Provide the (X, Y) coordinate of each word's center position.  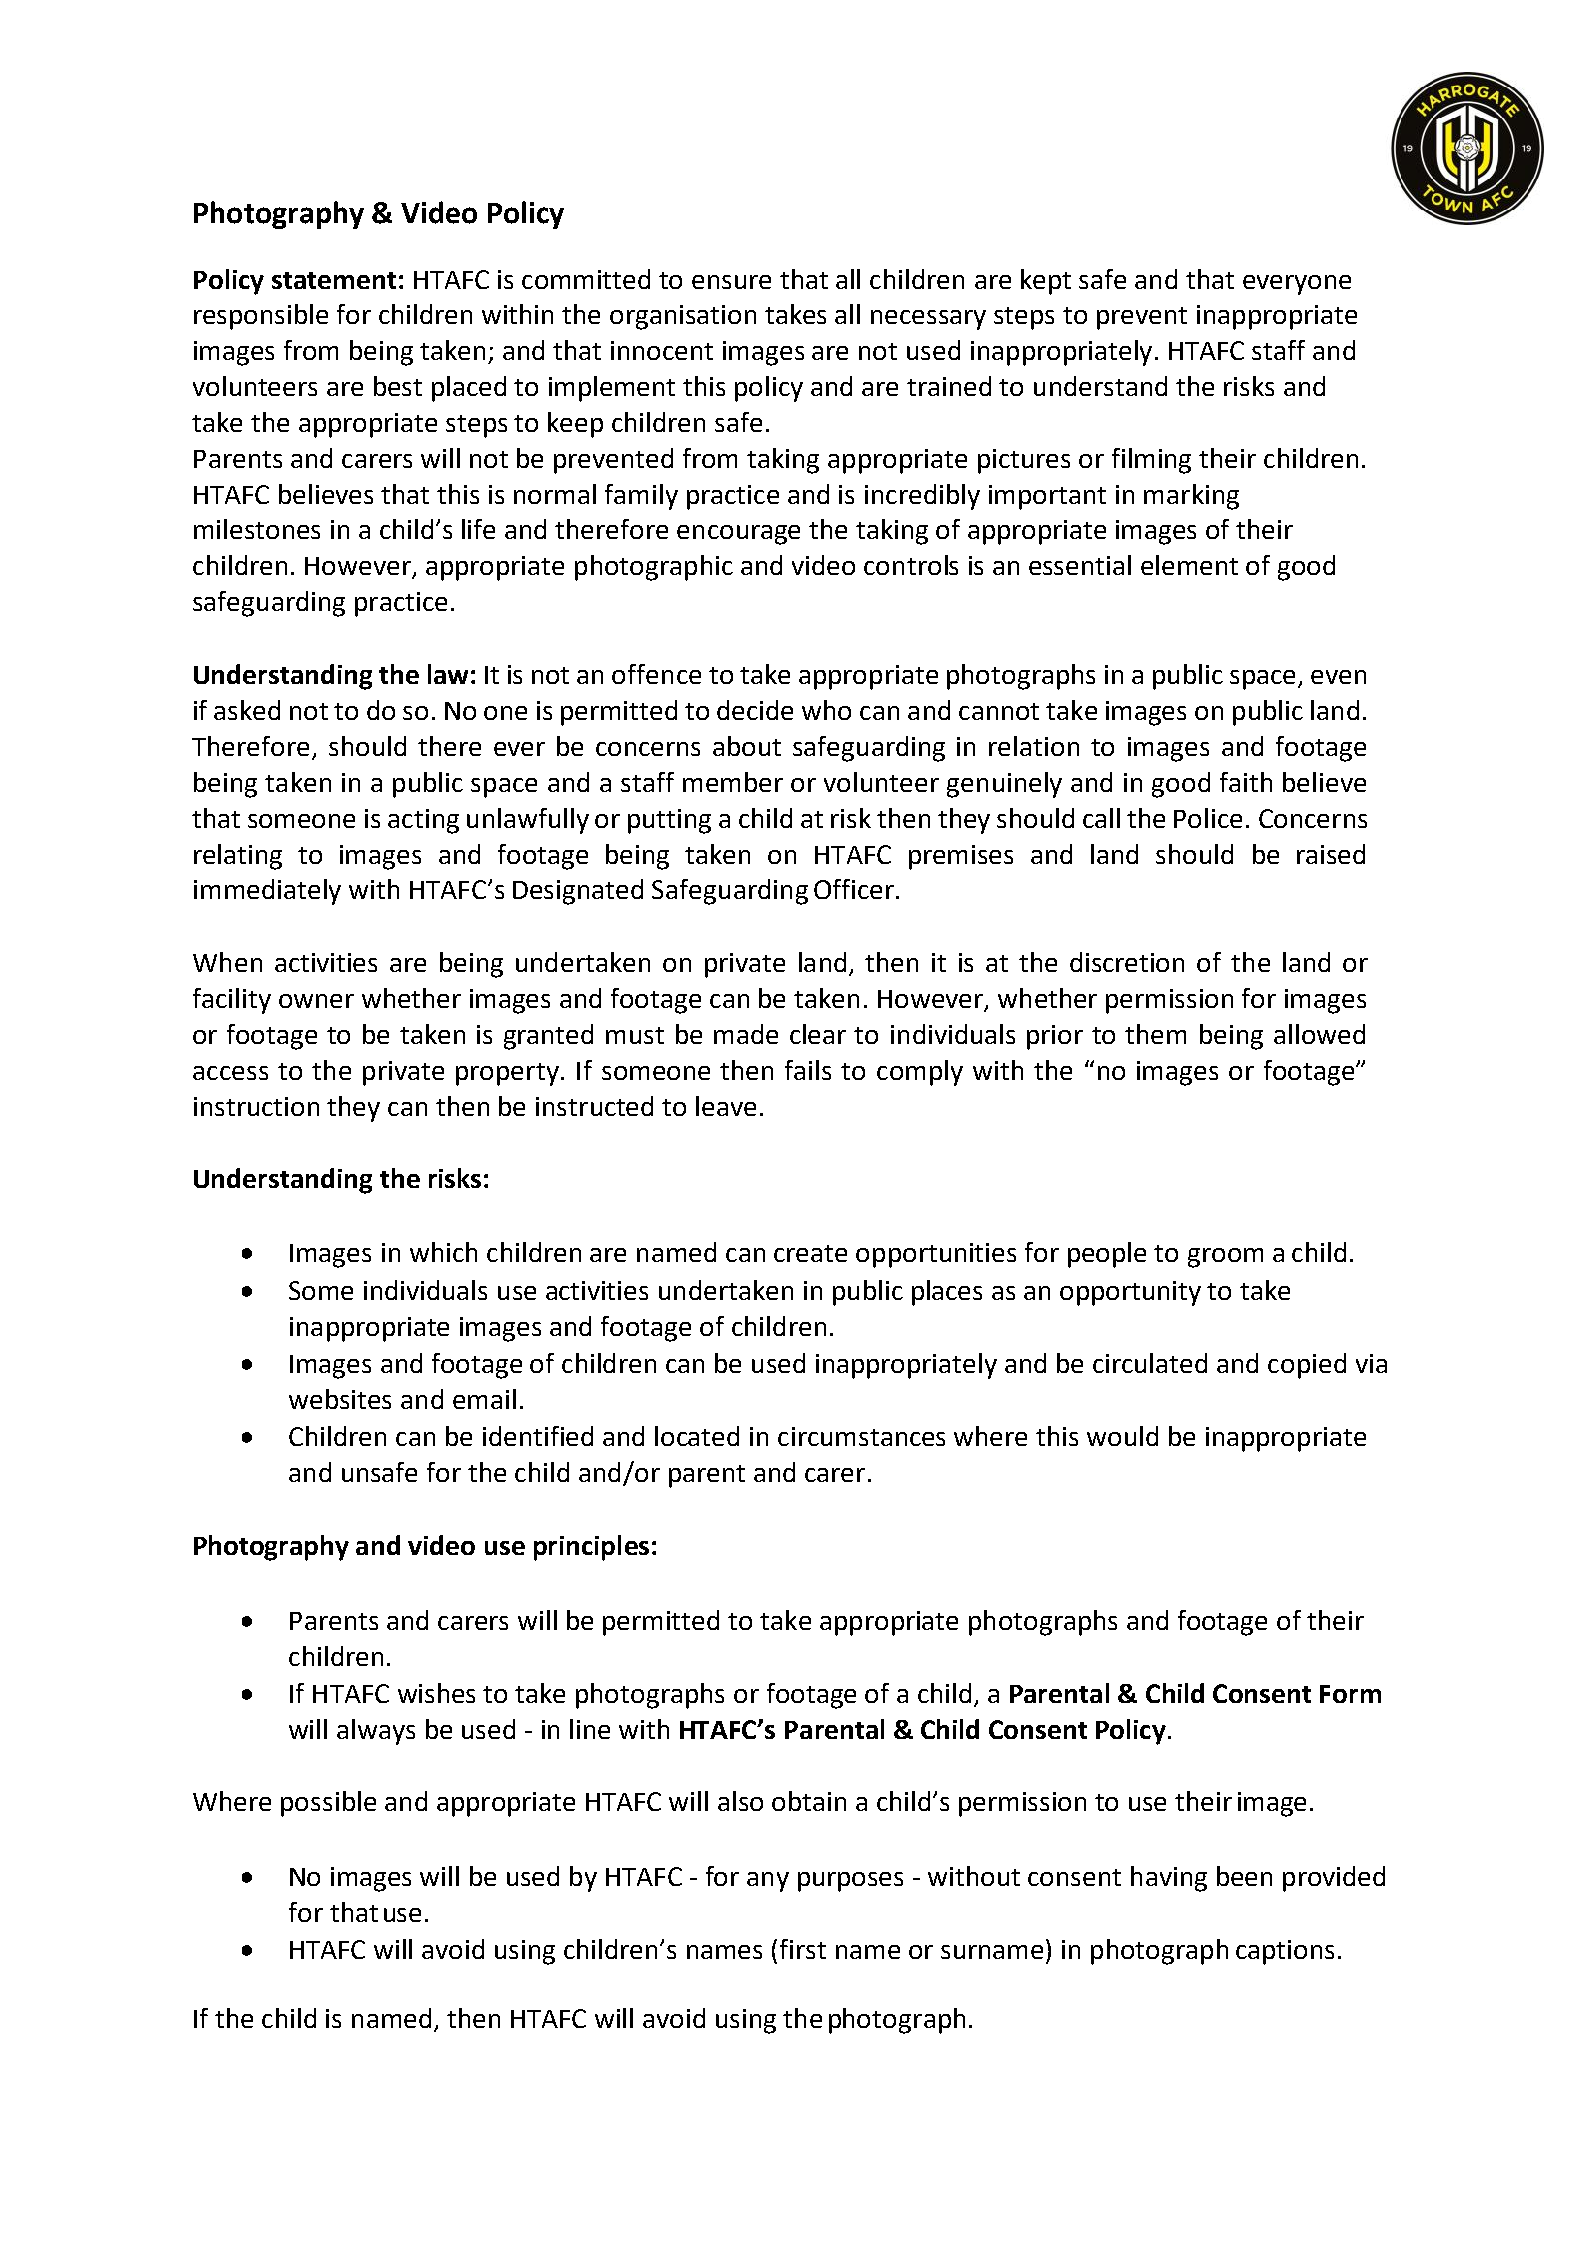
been (1244, 1876)
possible (328, 1804)
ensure (731, 282)
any (768, 1882)
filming (1151, 461)
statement (334, 280)
